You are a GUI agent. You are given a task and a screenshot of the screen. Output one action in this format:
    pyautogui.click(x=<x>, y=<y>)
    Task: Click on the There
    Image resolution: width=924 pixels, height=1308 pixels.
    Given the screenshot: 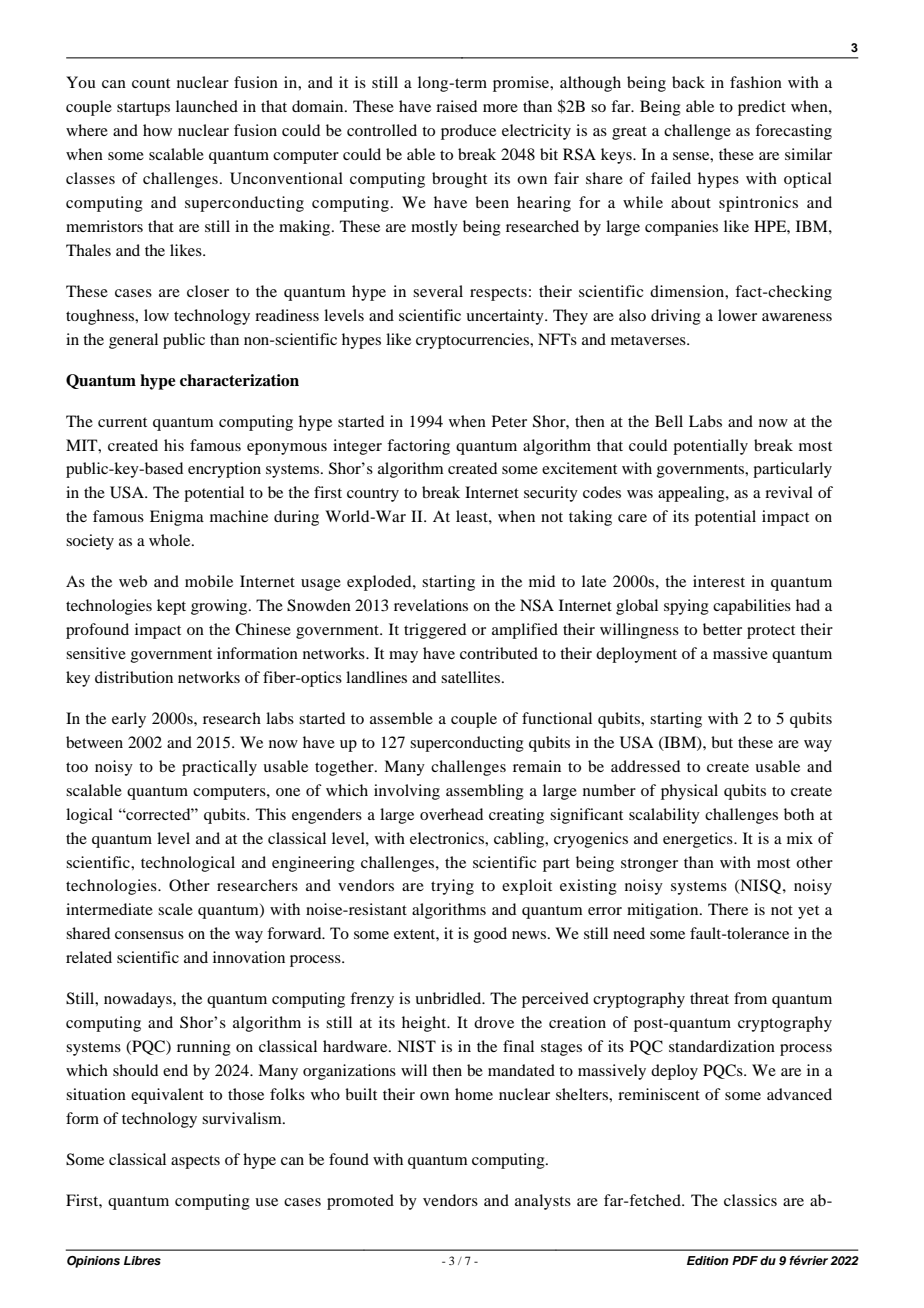 What is the action you would take?
    pyautogui.click(x=728, y=909)
